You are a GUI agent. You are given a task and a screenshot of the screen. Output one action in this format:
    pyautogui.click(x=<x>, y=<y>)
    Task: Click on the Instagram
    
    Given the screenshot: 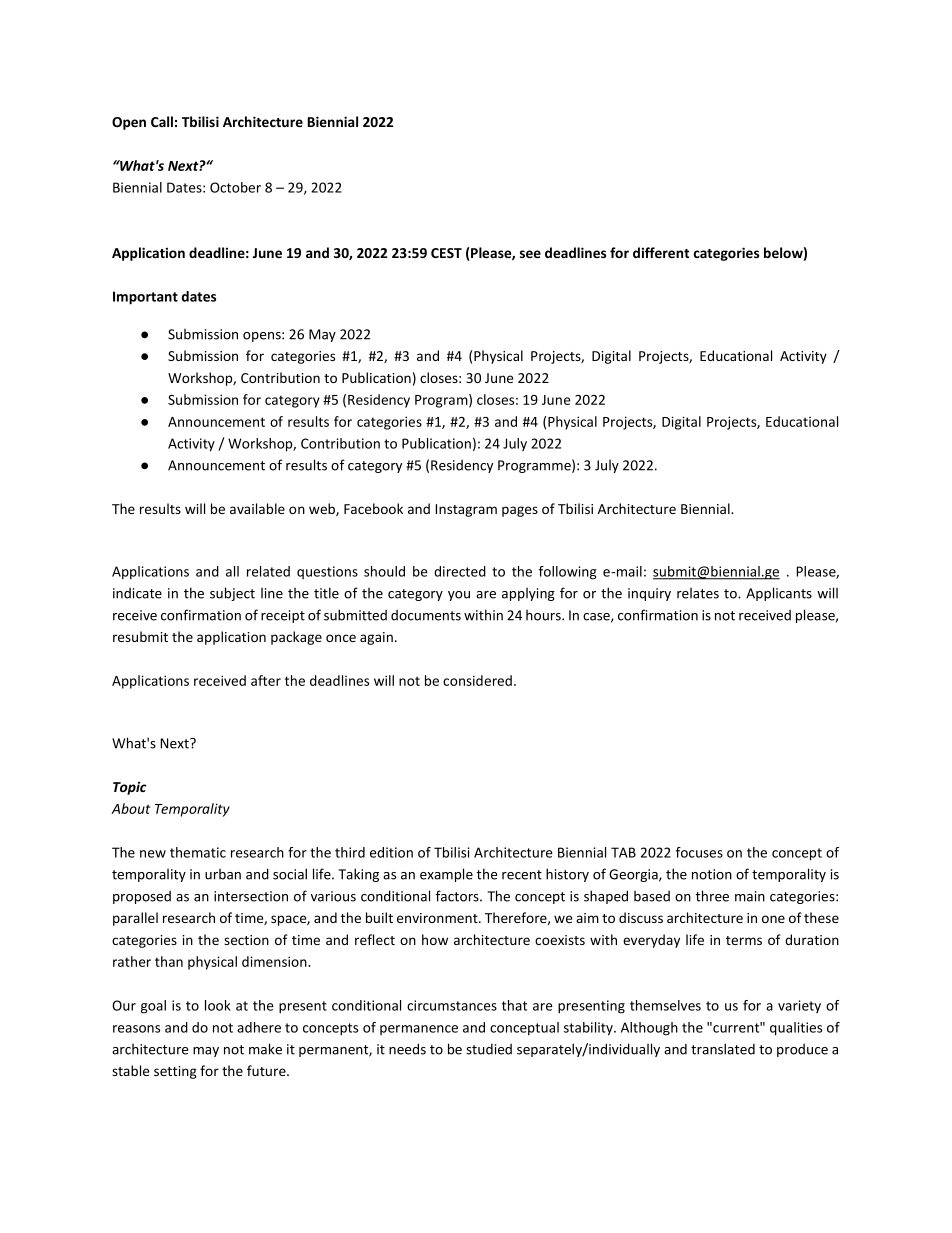 What is the action you would take?
    pyautogui.click(x=466, y=510)
